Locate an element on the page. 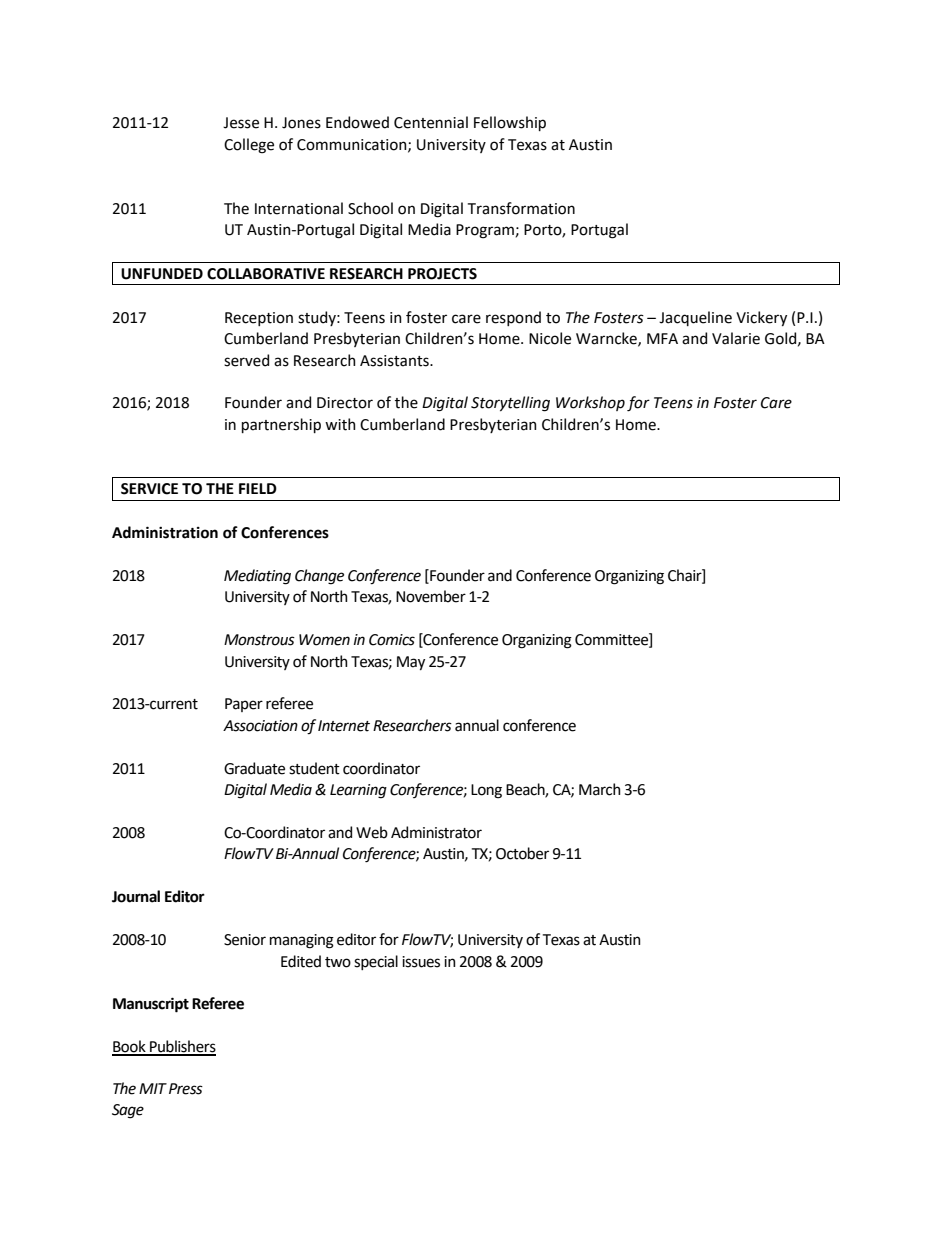 The height and width of the image is (1233, 952). Centennial is located at coordinates (431, 122).
